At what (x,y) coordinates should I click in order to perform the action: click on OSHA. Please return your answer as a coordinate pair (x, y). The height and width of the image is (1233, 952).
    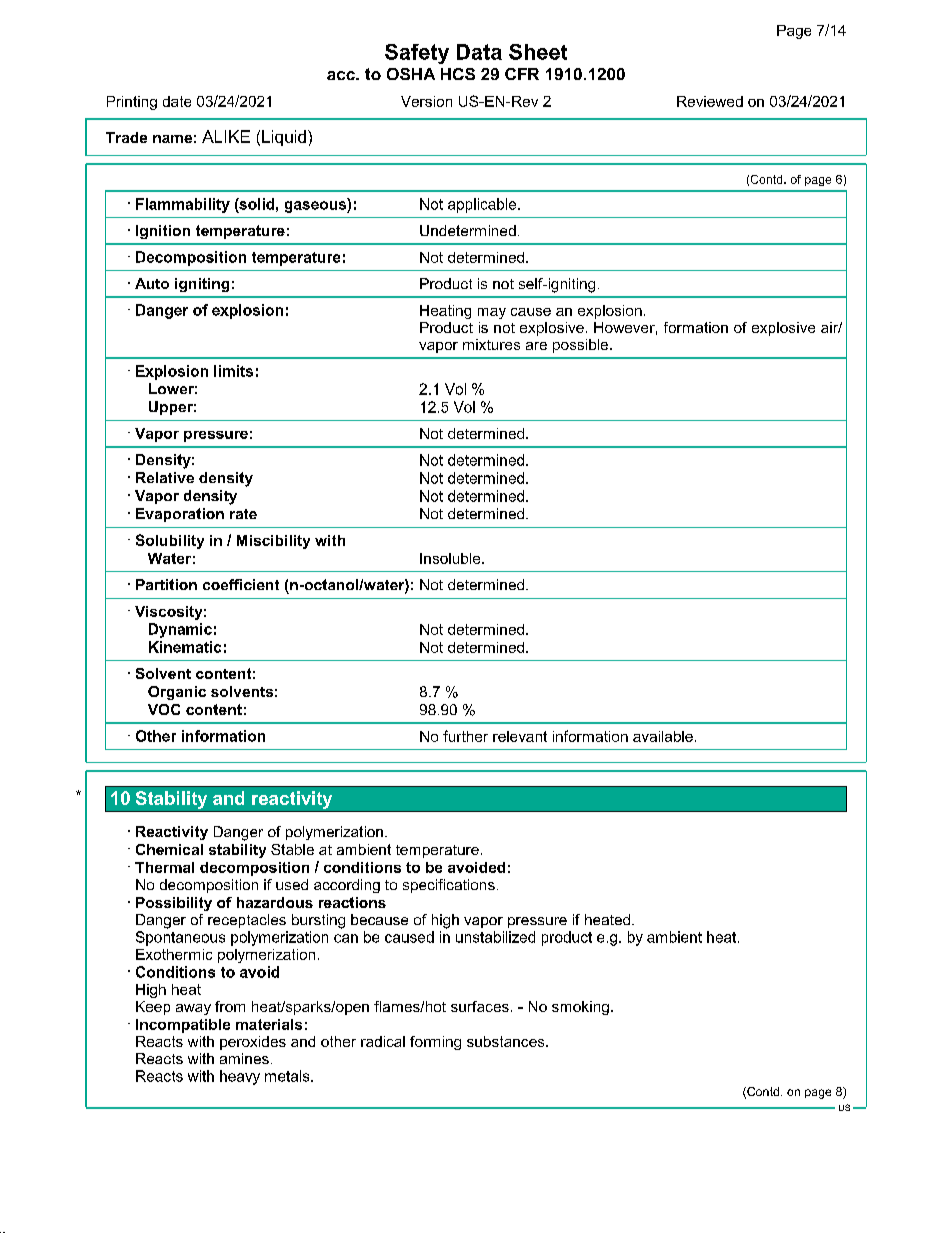
    Looking at the image, I should click on (411, 74).
